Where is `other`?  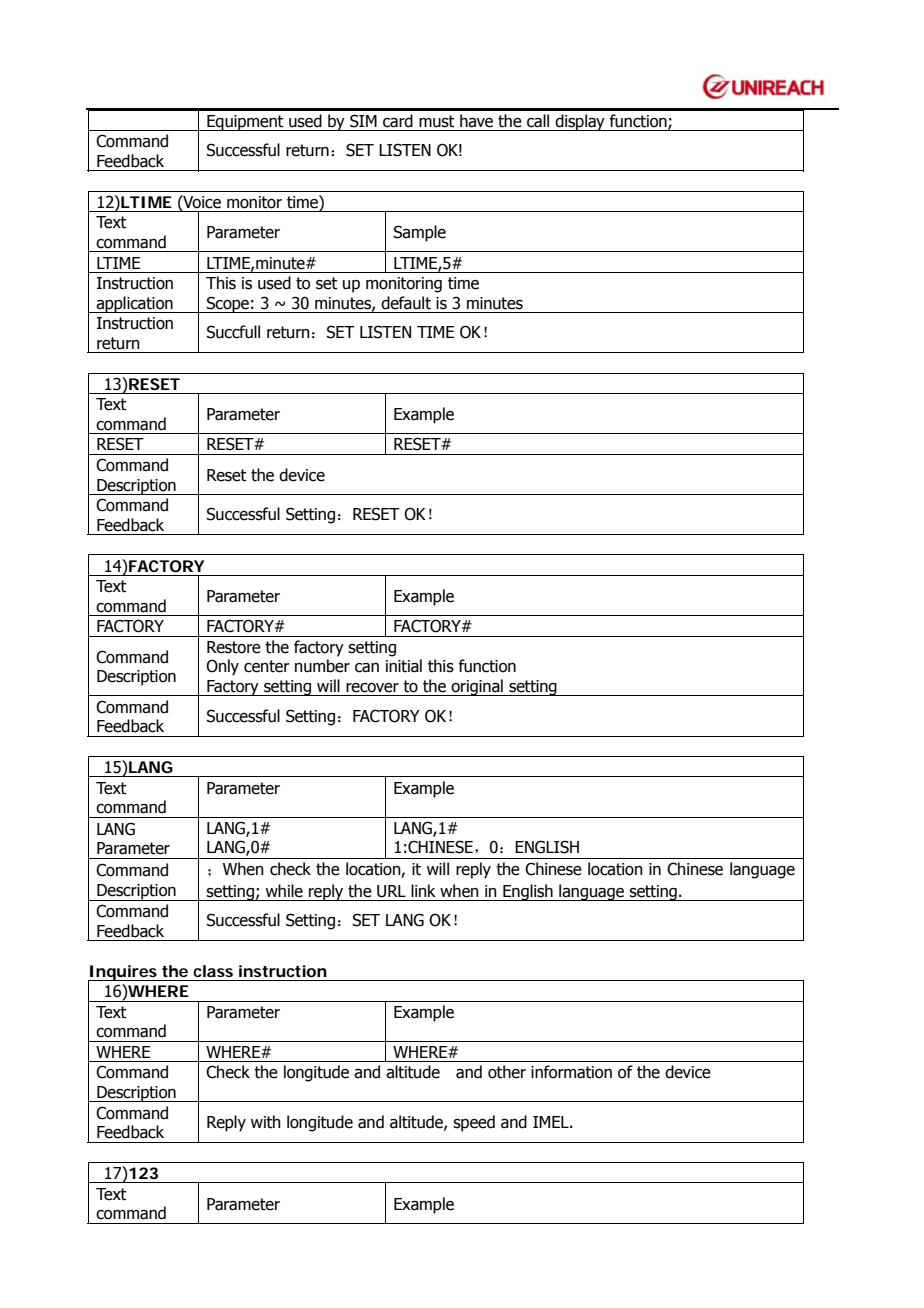
other is located at coordinates (507, 1072).
